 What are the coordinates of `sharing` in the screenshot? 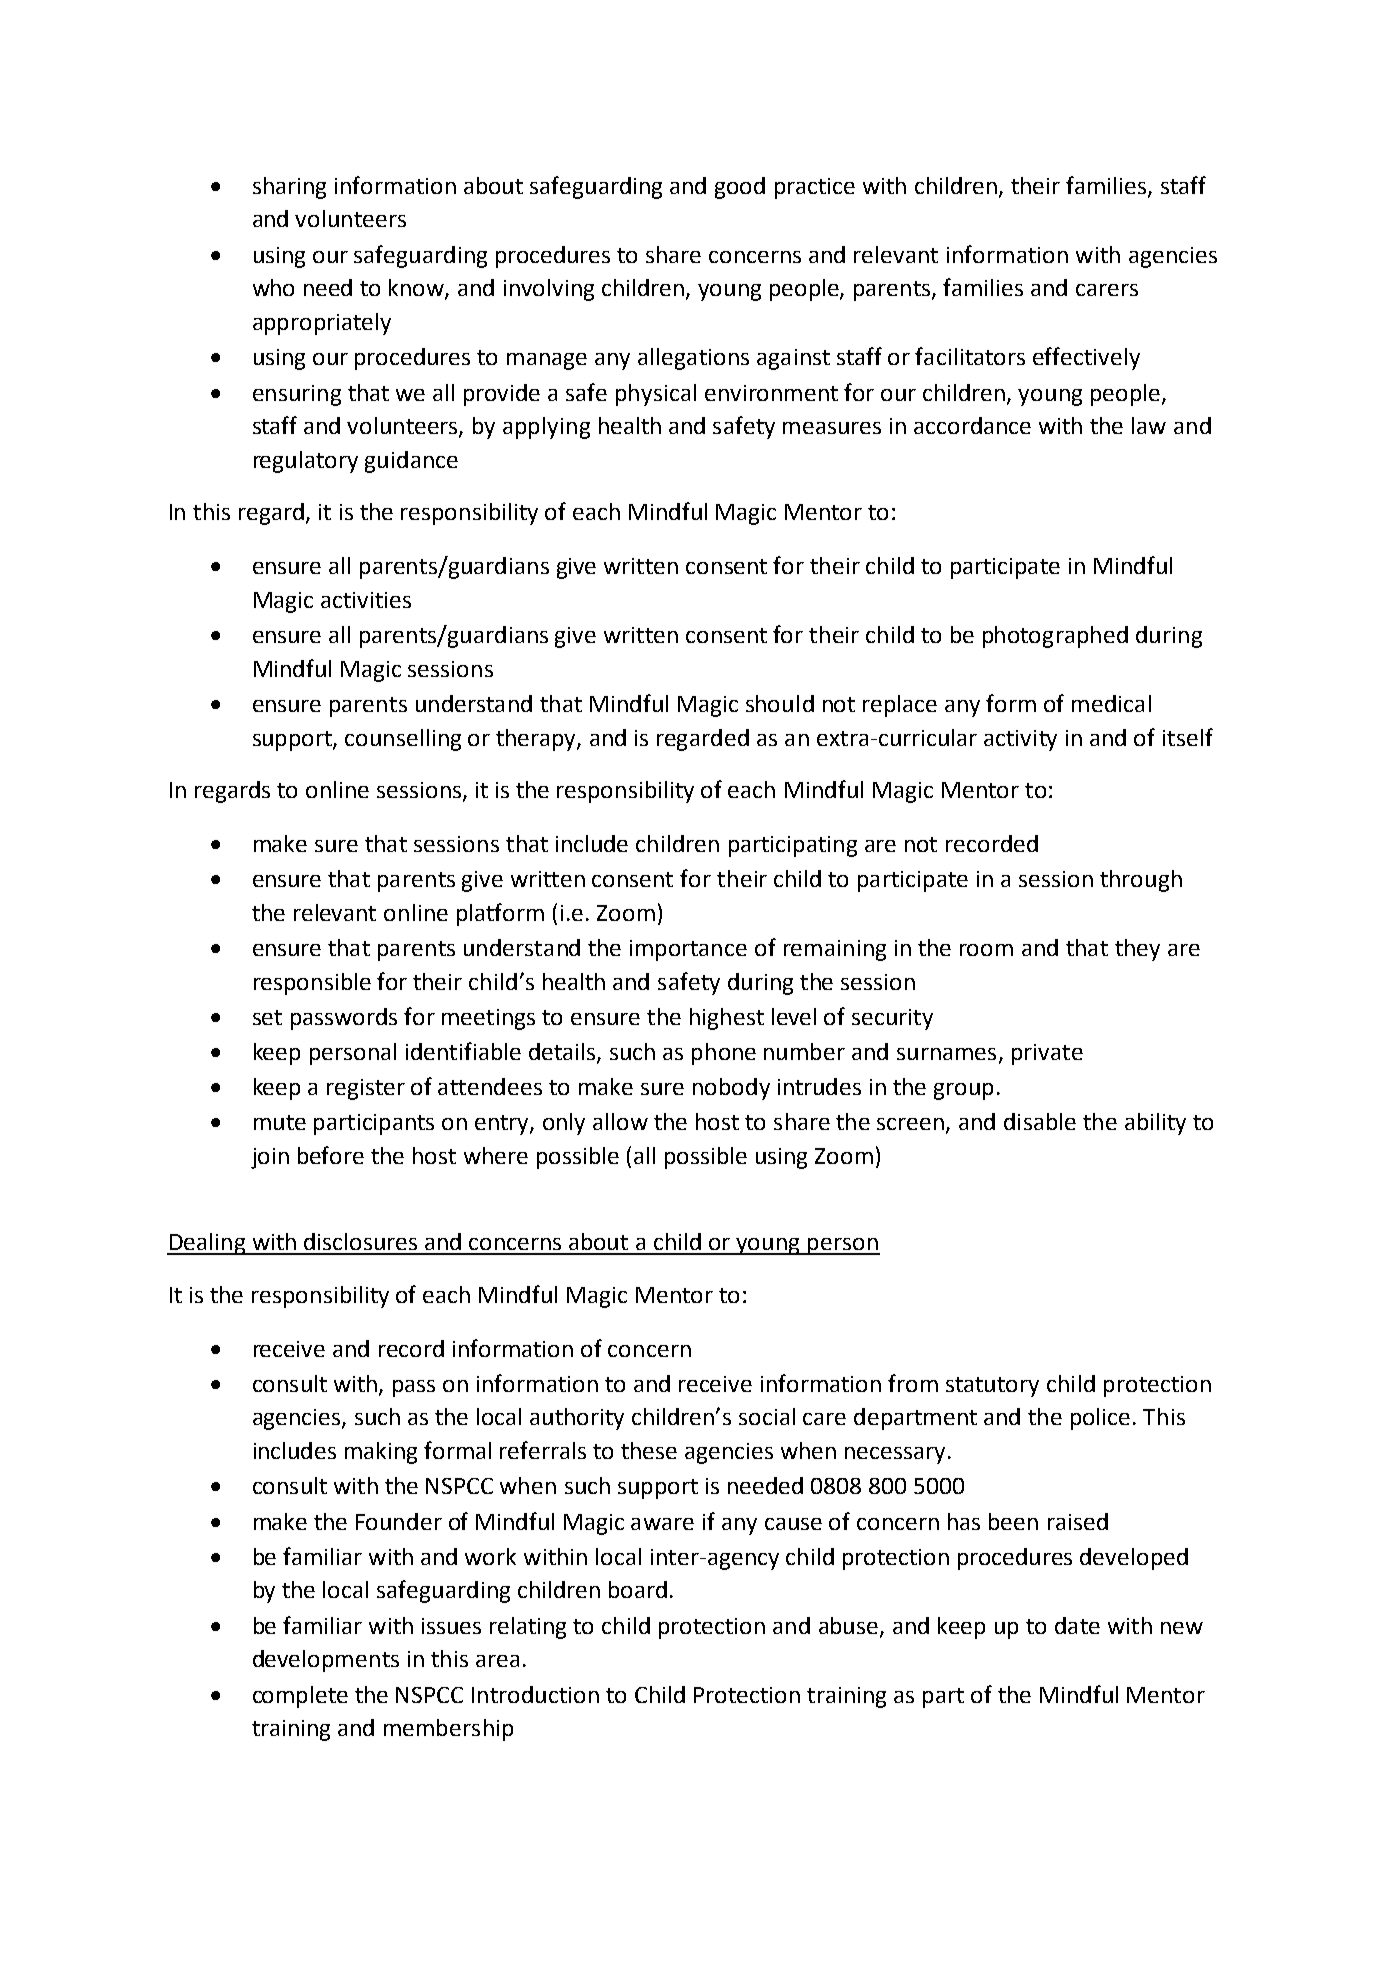 It's located at (289, 188).
